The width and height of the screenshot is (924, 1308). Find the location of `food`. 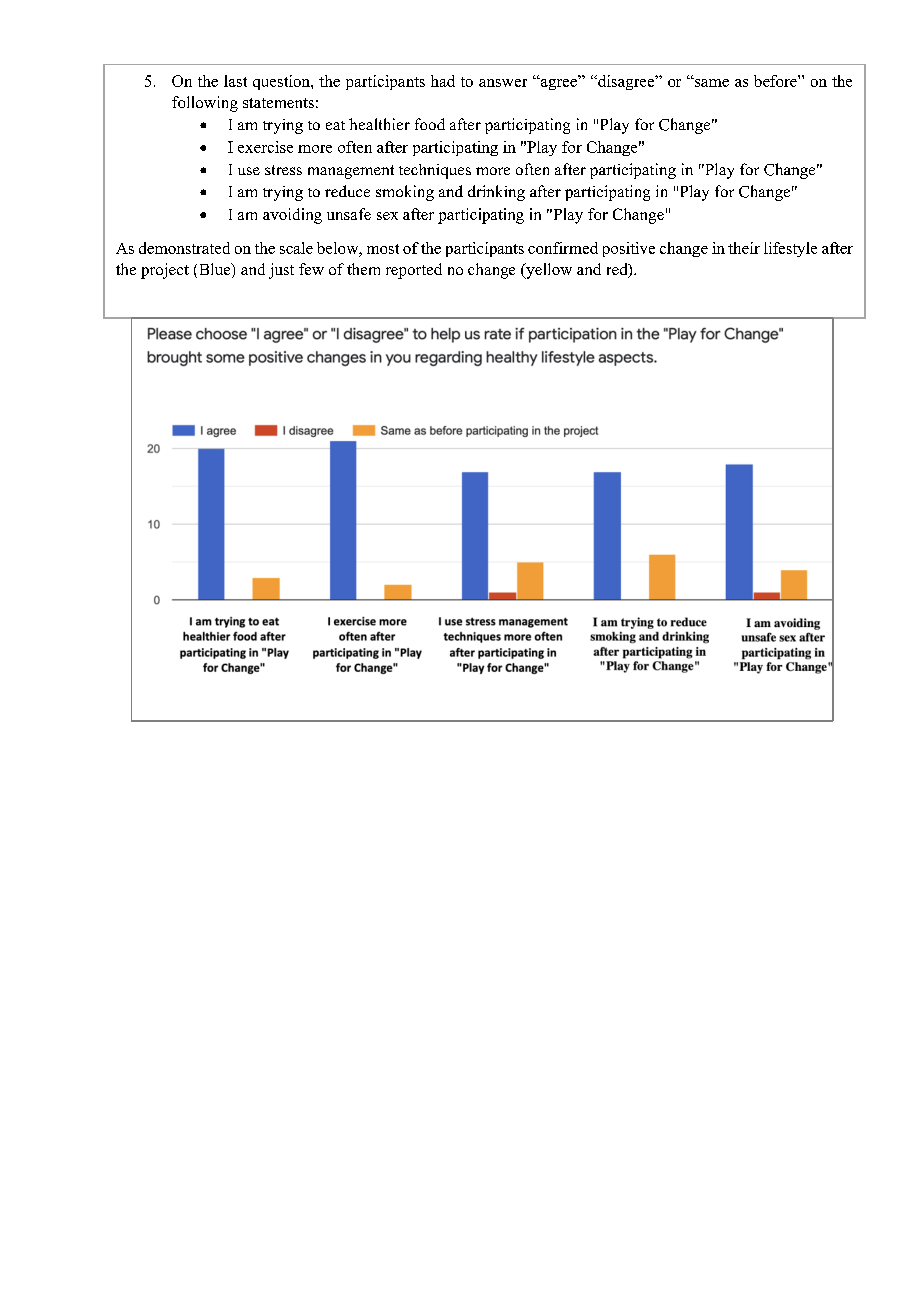

food is located at coordinates (430, 124).
